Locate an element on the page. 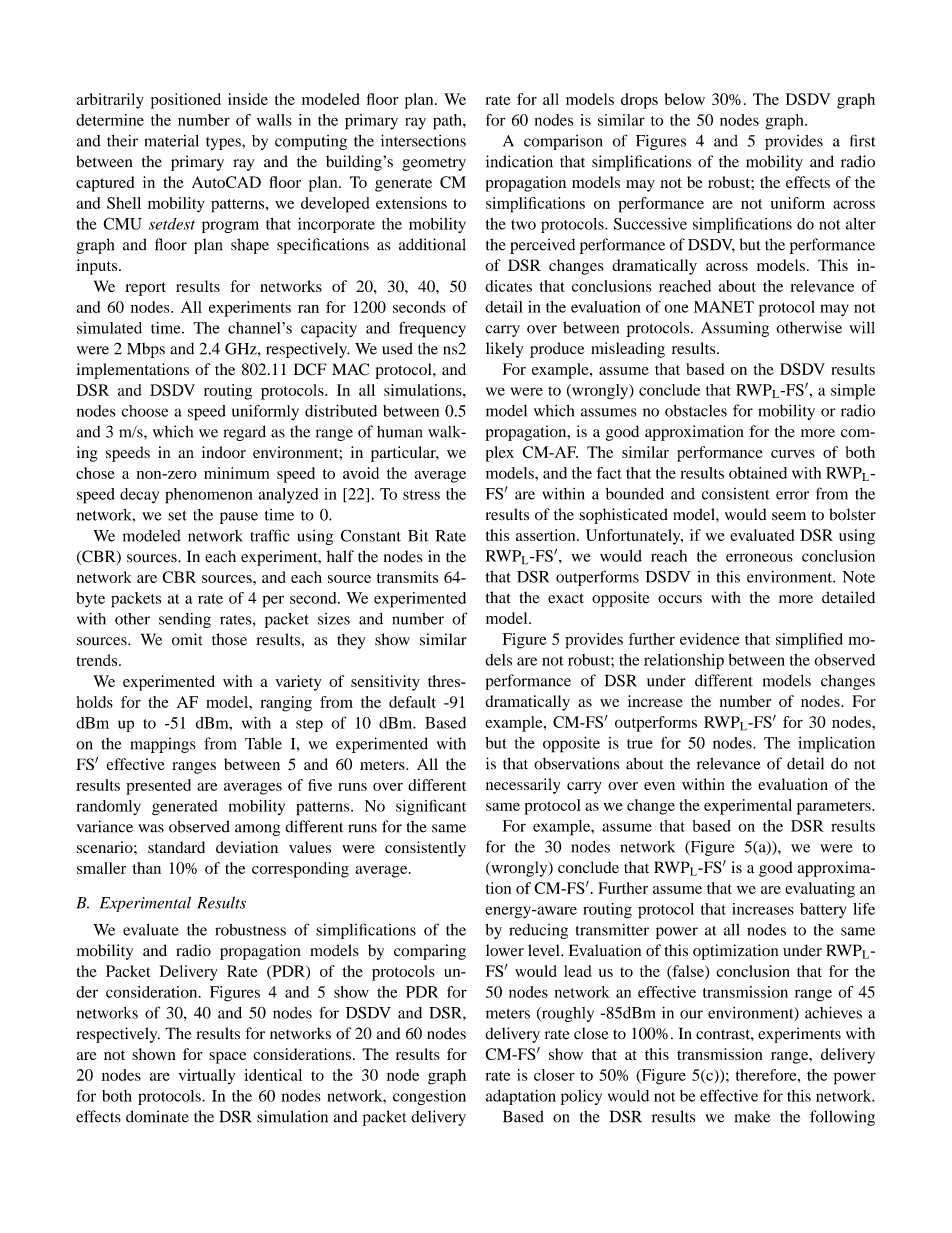 The image size is (952, 1233). material is located at coordinates (171, 141).
